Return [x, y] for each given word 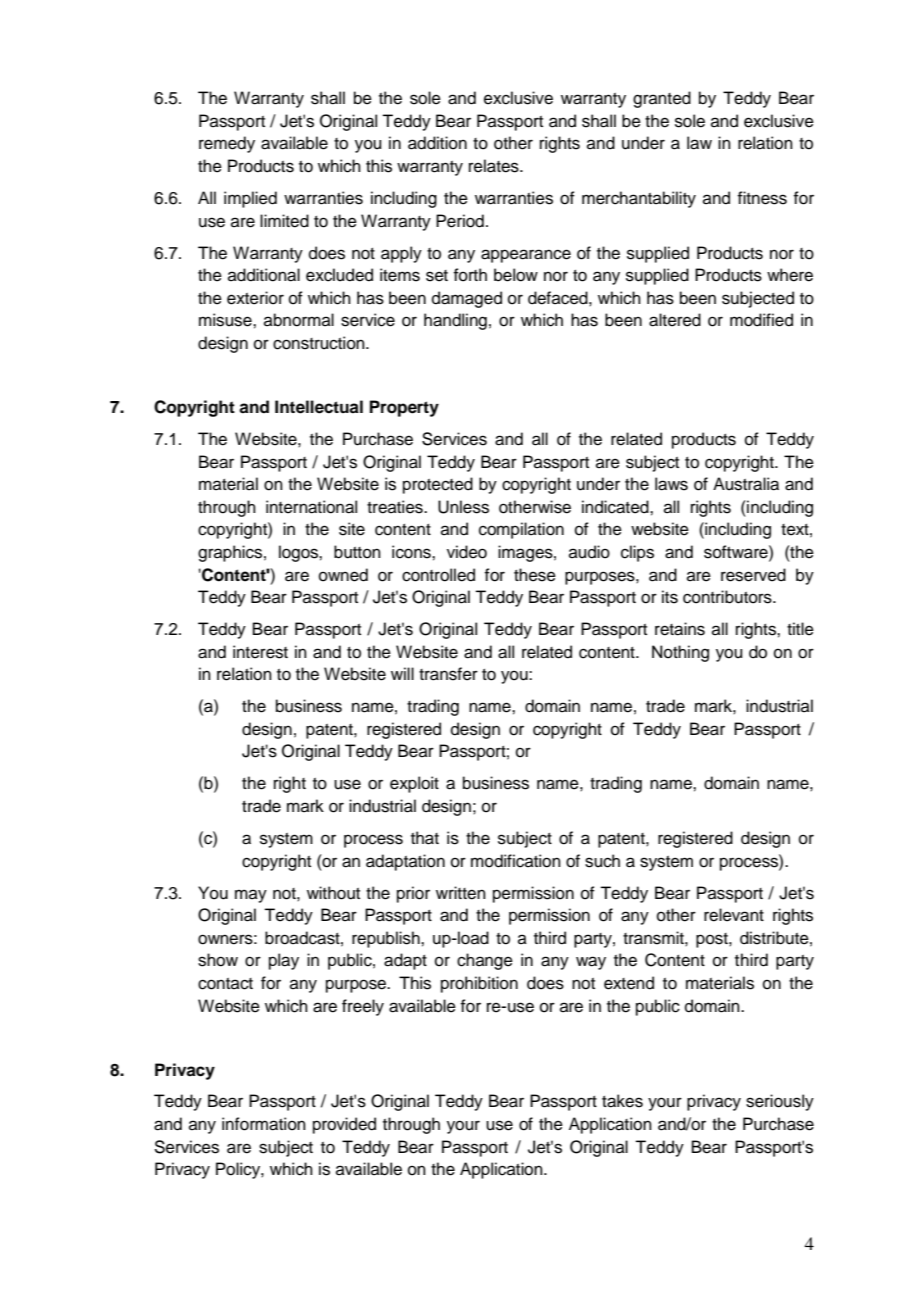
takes [622, 1101]
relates [495, 166]
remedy [227, 144]
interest [260, 652]
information [264, 1124]
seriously [780, 1102]
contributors [728, 597]
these [535, 575]
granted [662, 99]
